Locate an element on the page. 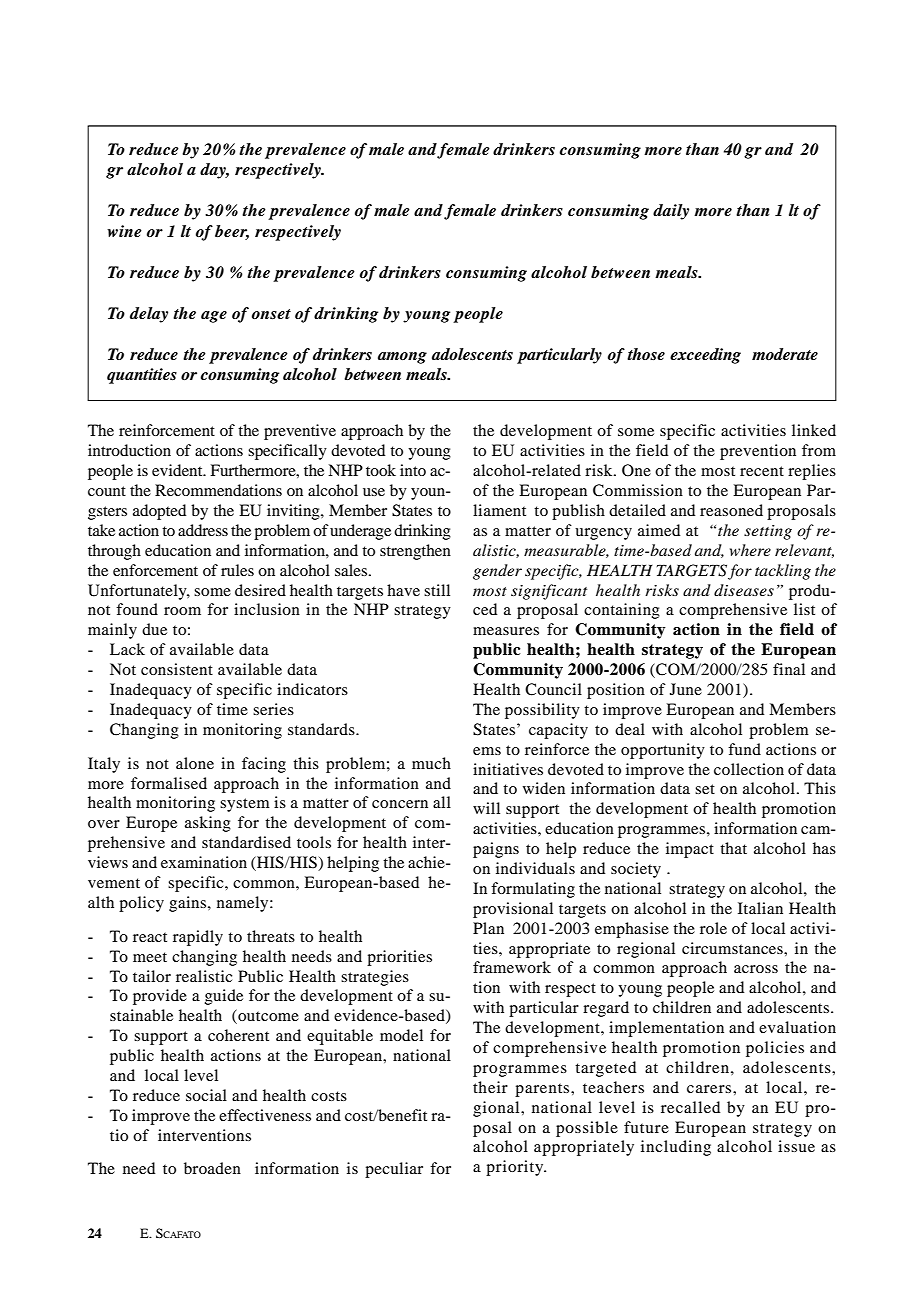  among is located at coordinates (402, 358).
